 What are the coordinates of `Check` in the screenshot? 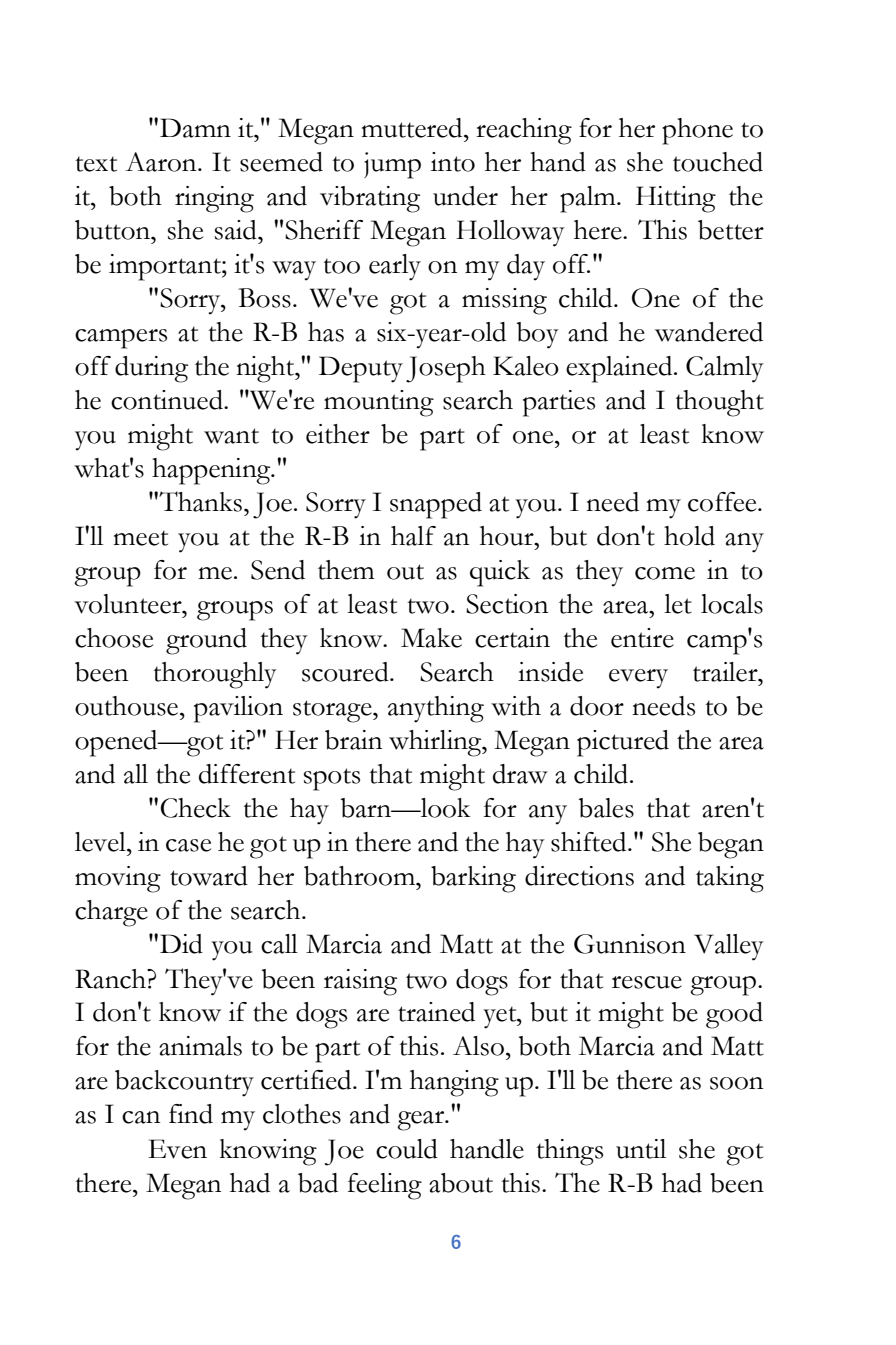 It's located at (196, 808).
